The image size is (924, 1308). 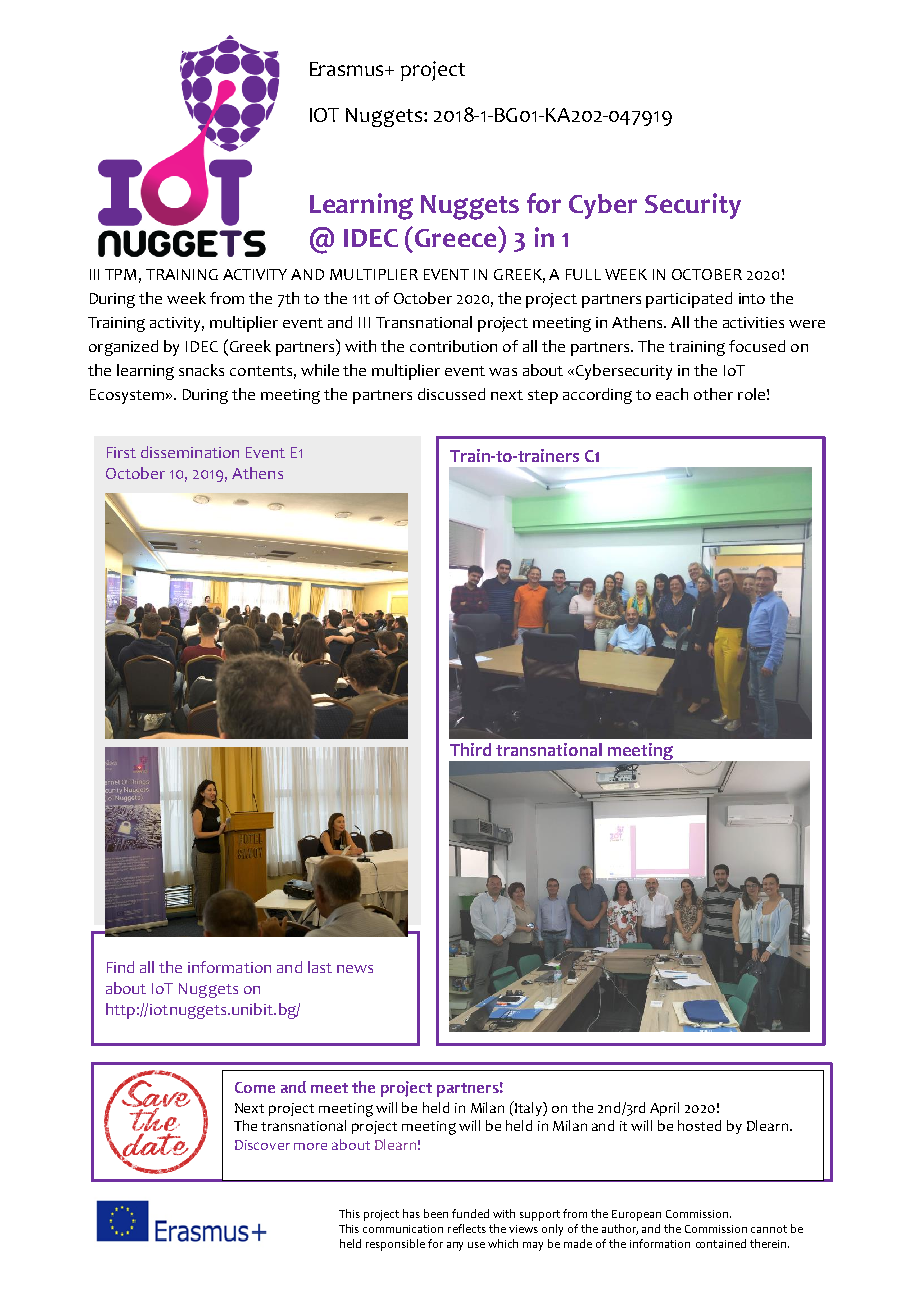 I want to click on Greece, so click(x=457, y=237).
